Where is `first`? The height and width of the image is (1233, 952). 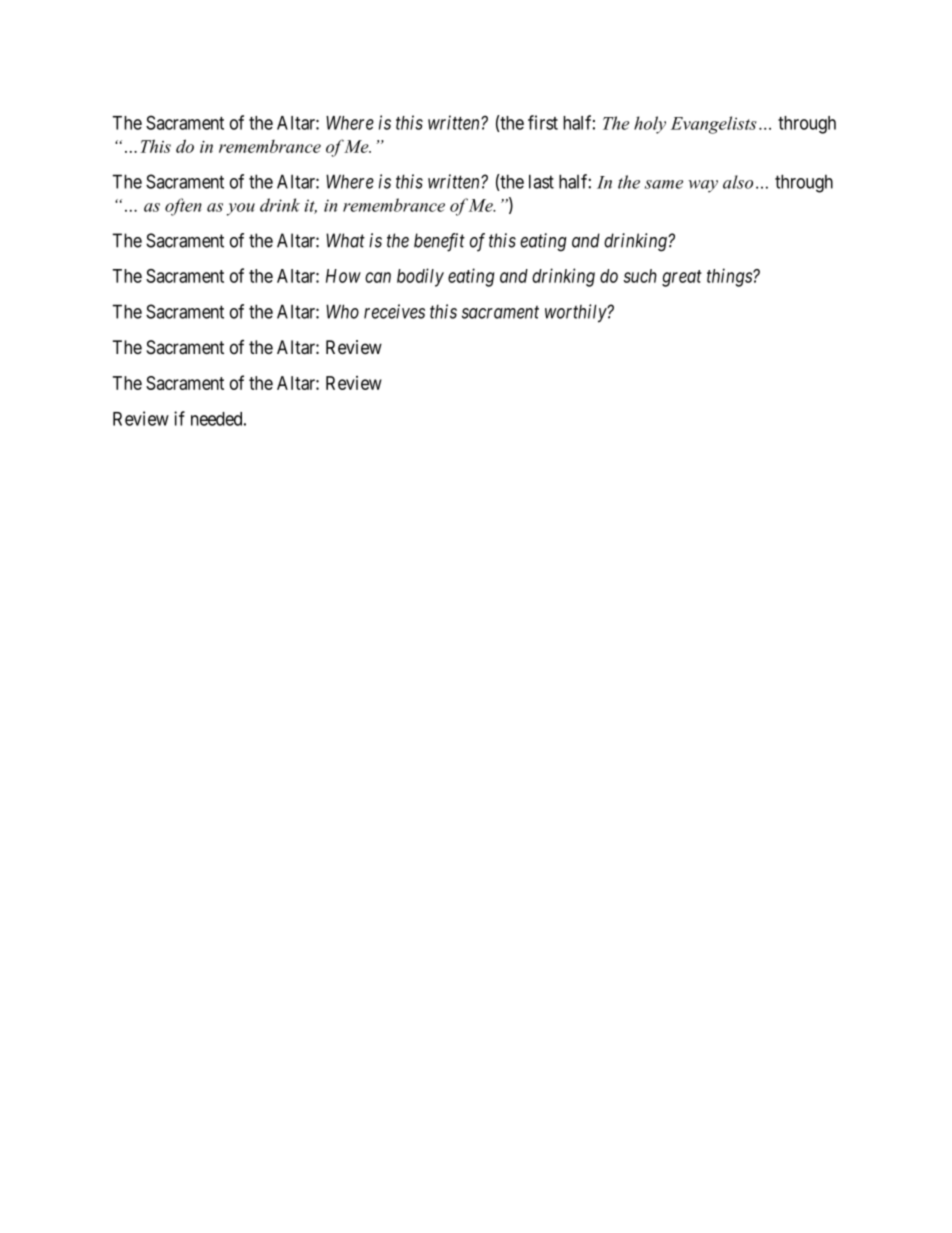 first is located at coordinates (543, 122).
